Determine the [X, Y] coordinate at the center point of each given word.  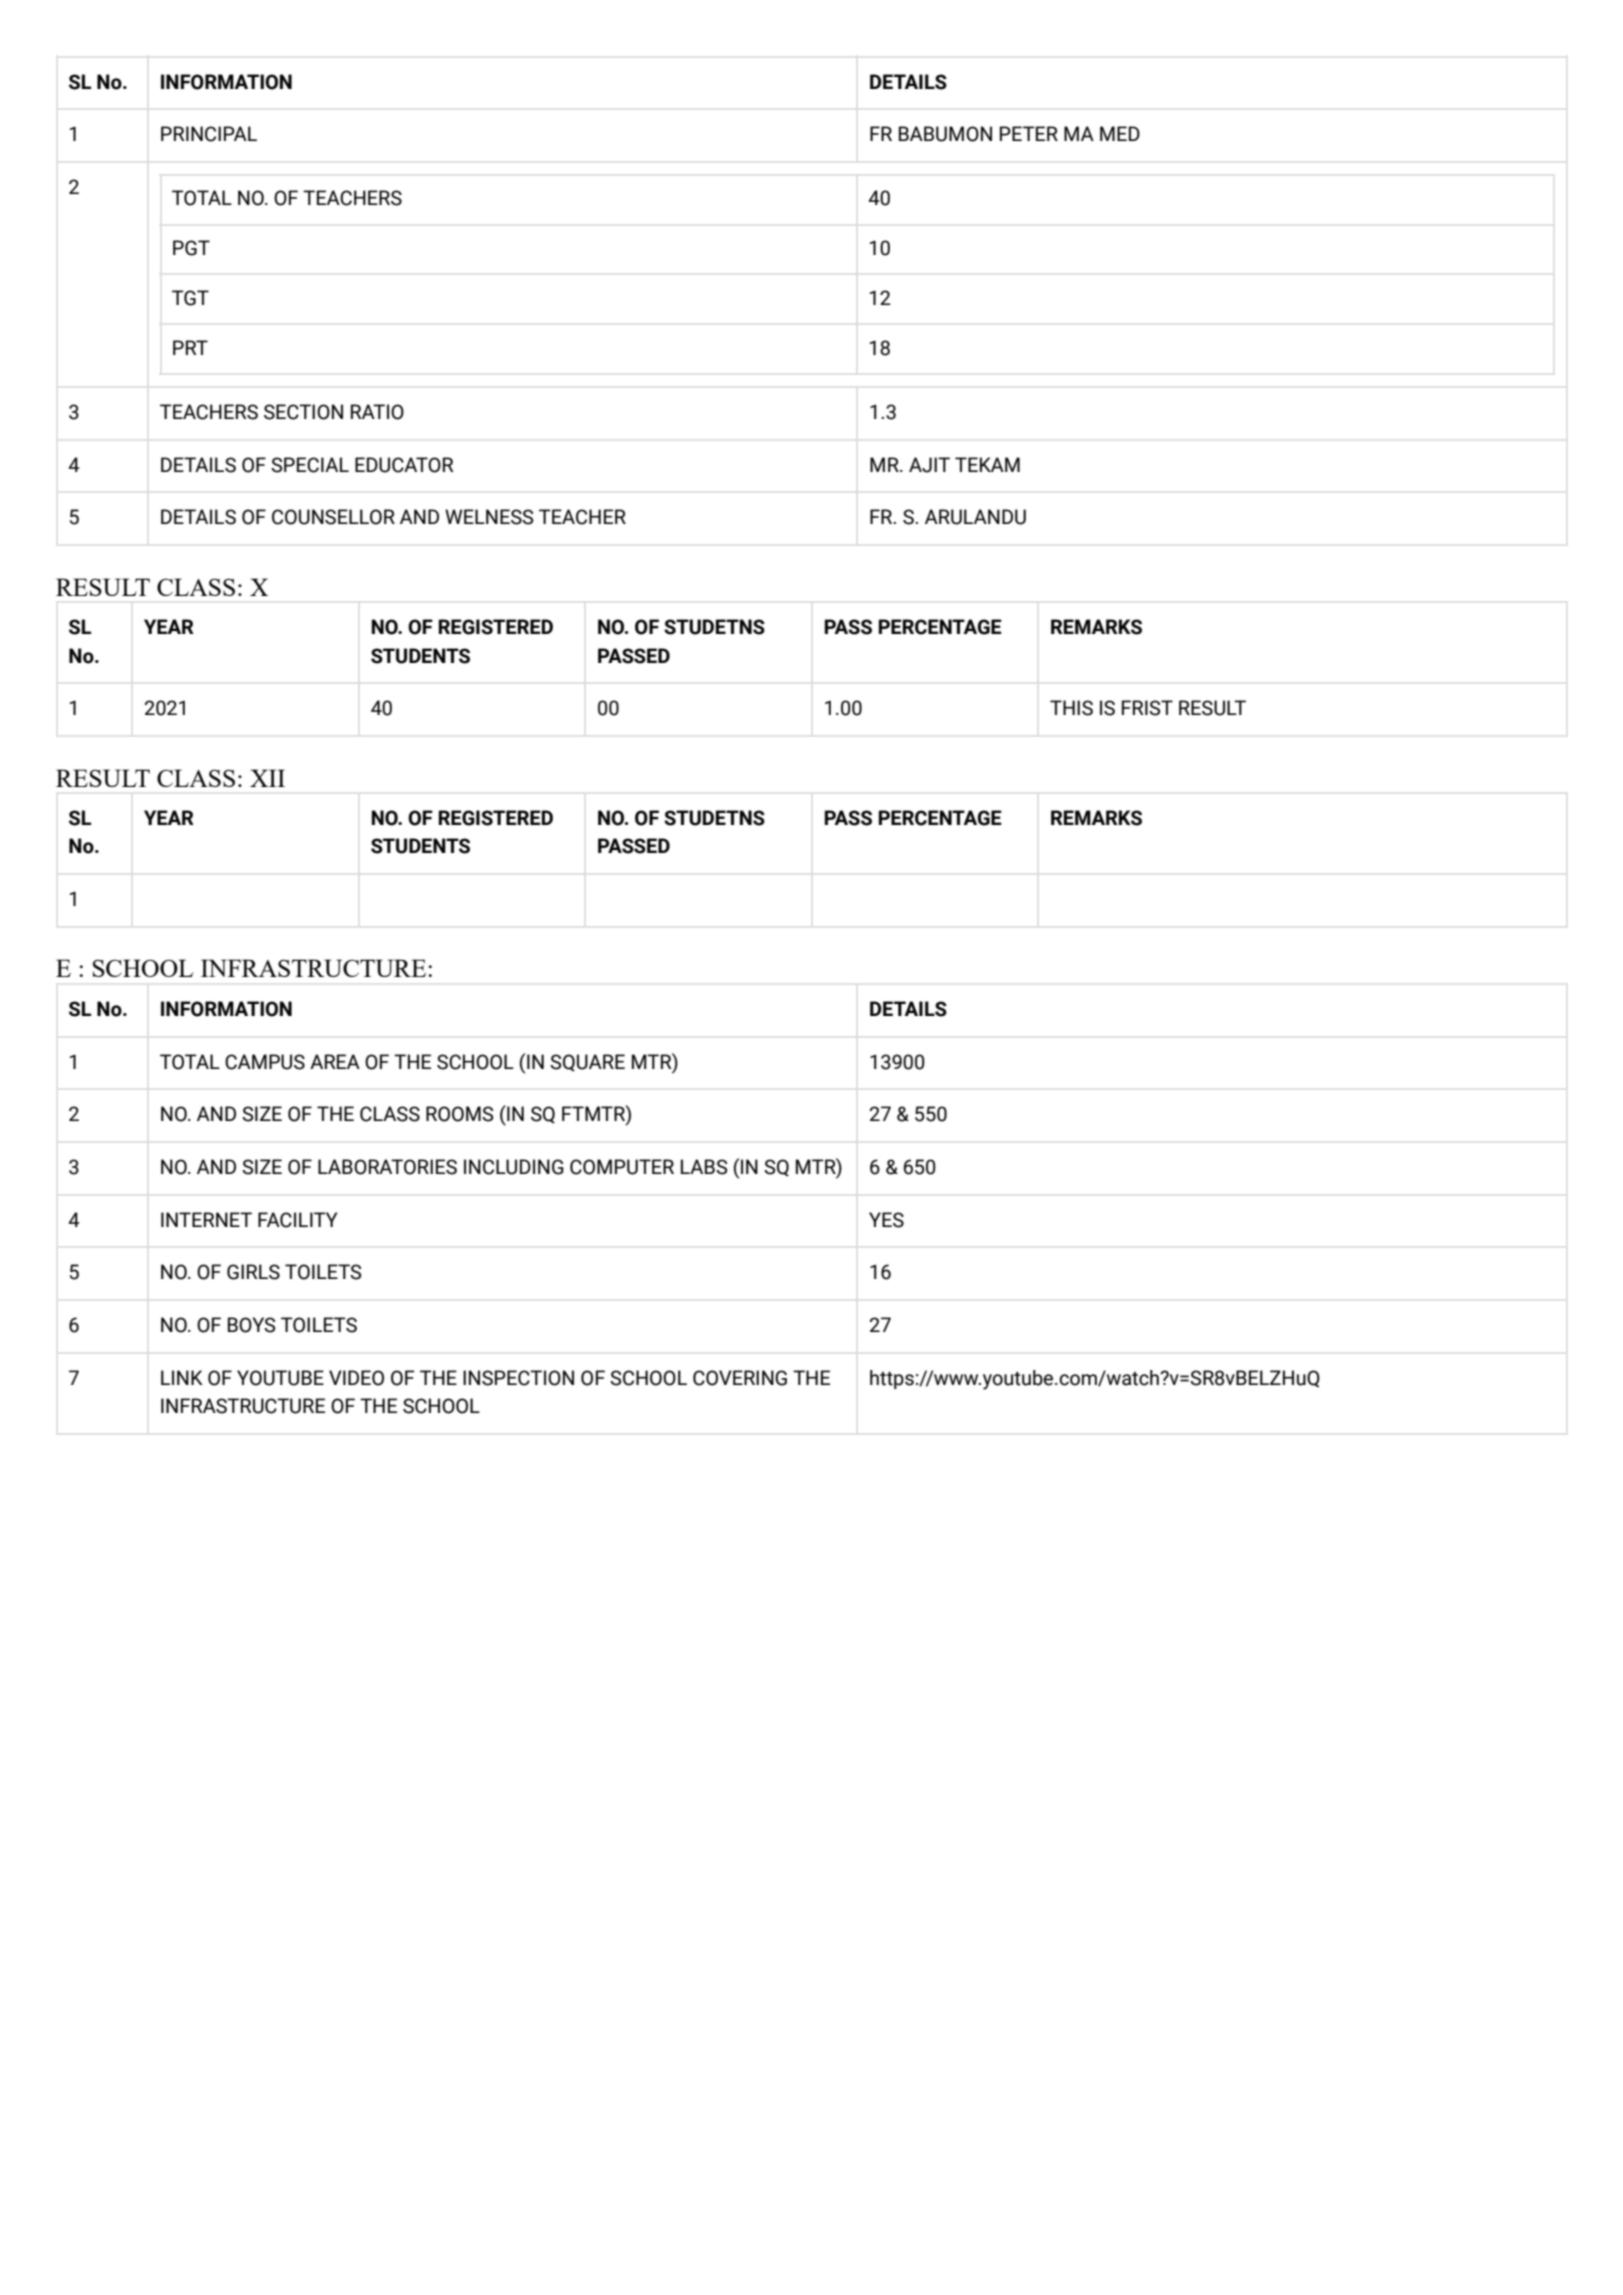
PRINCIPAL [209, 134]
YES [886, 1220]
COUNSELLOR [333, 517]
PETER [1029, 133]
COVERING [740, 1378]
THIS [1071, 708]
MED [1120, 133]
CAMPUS [265, 1062]
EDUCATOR [404, 465]
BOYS [251, 1325]
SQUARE [587, 1063]
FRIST [1147, 708]
